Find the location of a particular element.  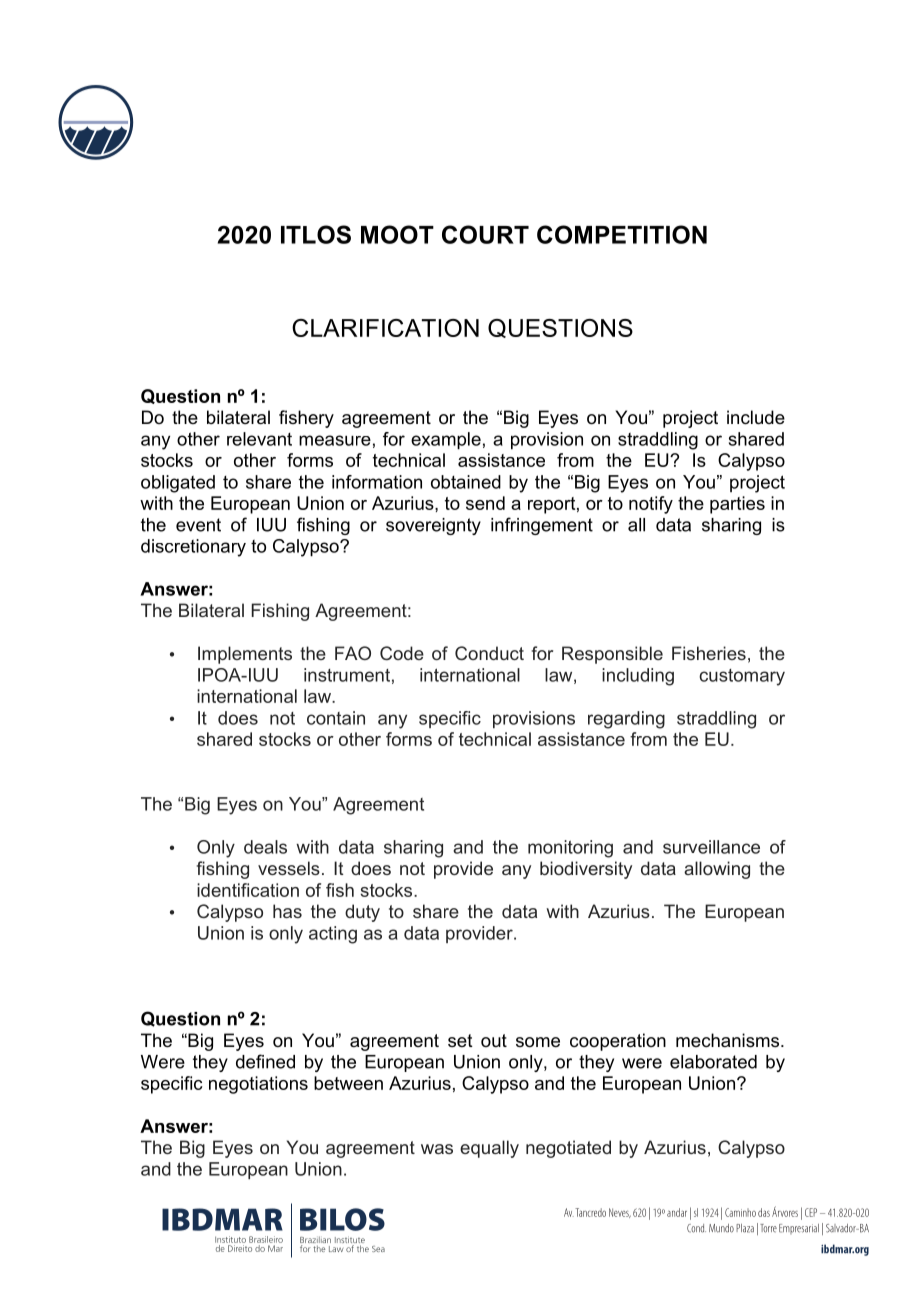

mechanisms is located at coordinates (729, 1040).
